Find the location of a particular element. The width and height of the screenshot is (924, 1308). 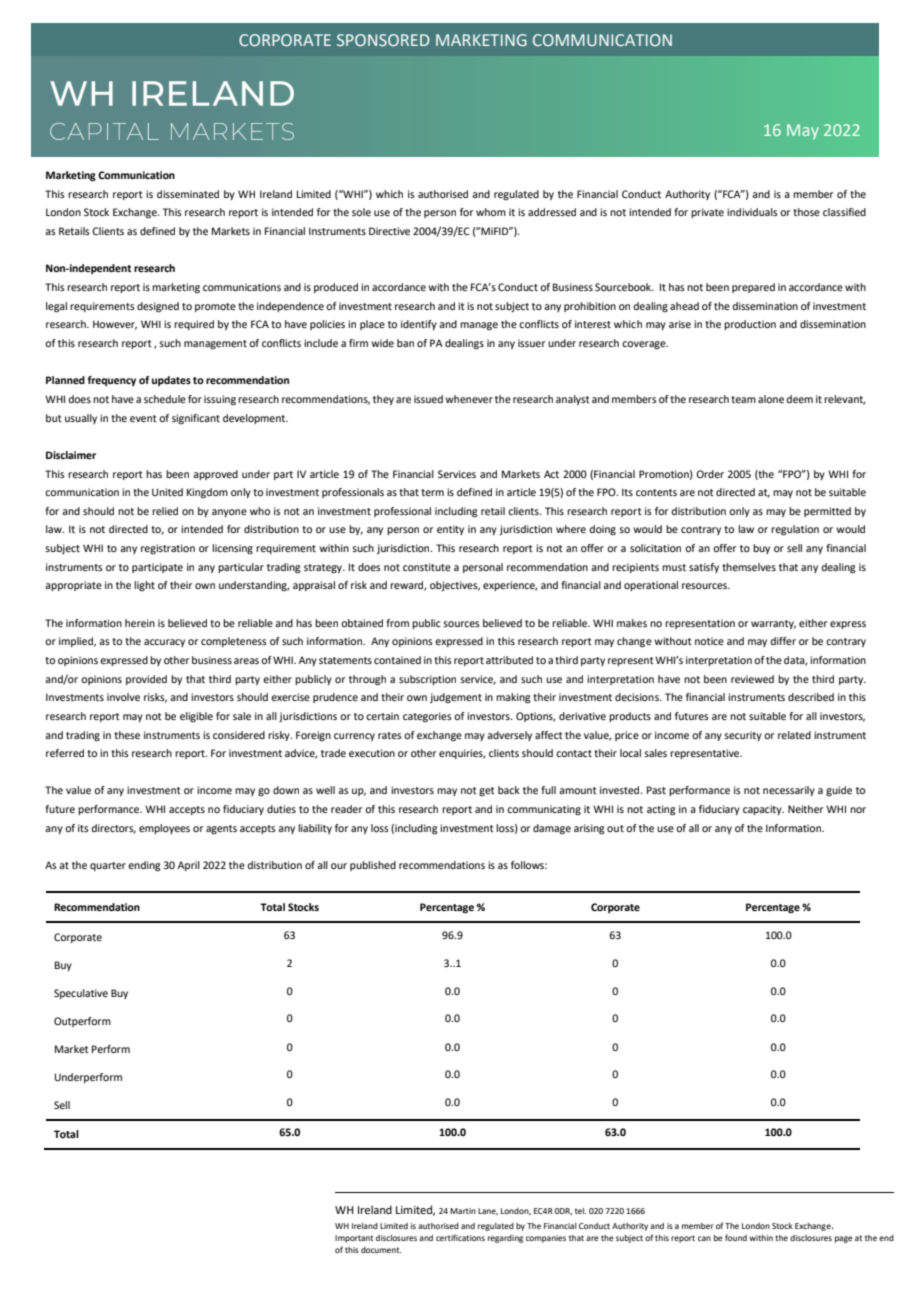

differ is located at coordinates (783, 641).
